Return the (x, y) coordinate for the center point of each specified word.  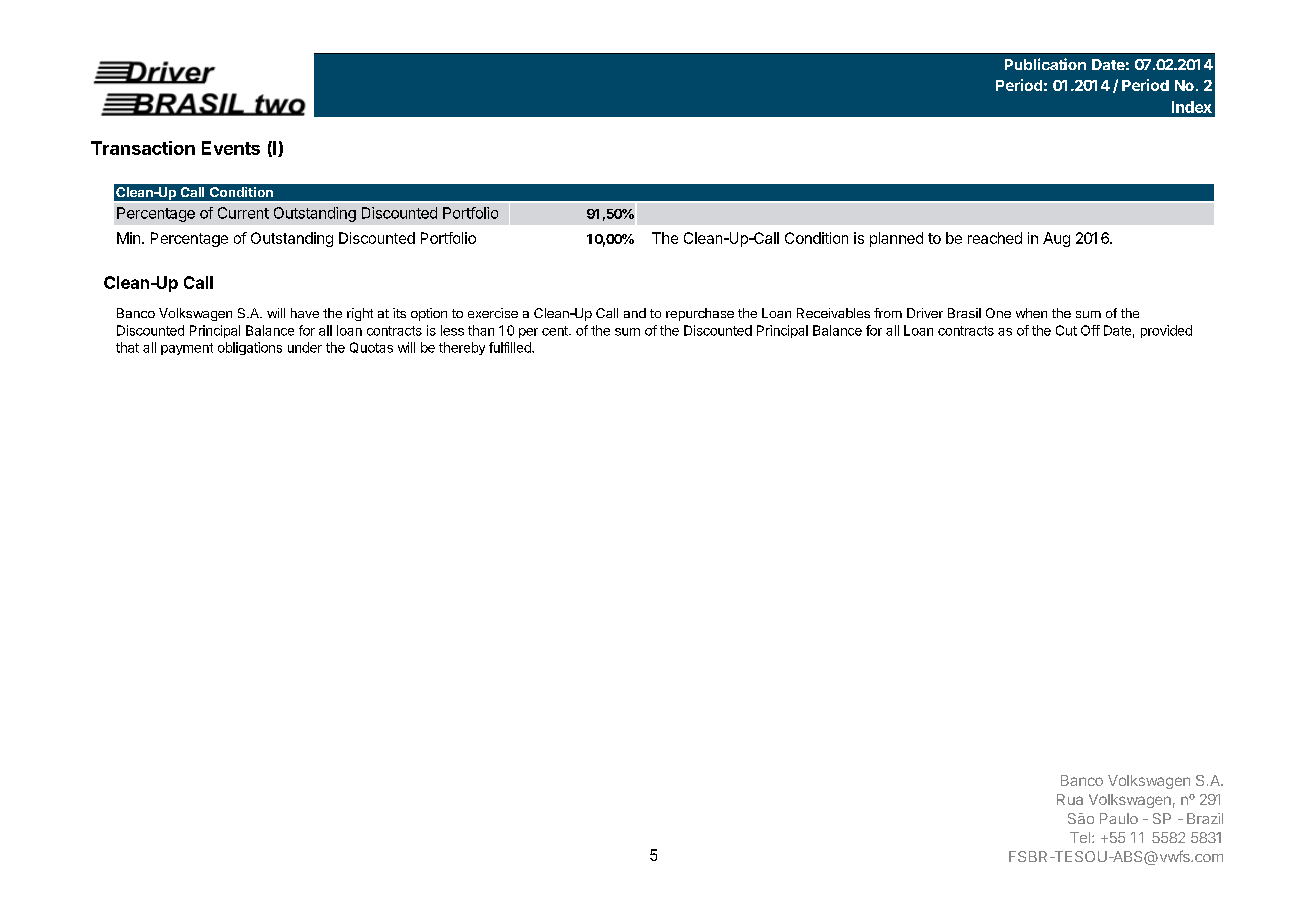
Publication (1045, 64)
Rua (1070, 799)
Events (231, 148)
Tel (1080, 837)
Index (1192, 107)
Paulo (1119, 818)
